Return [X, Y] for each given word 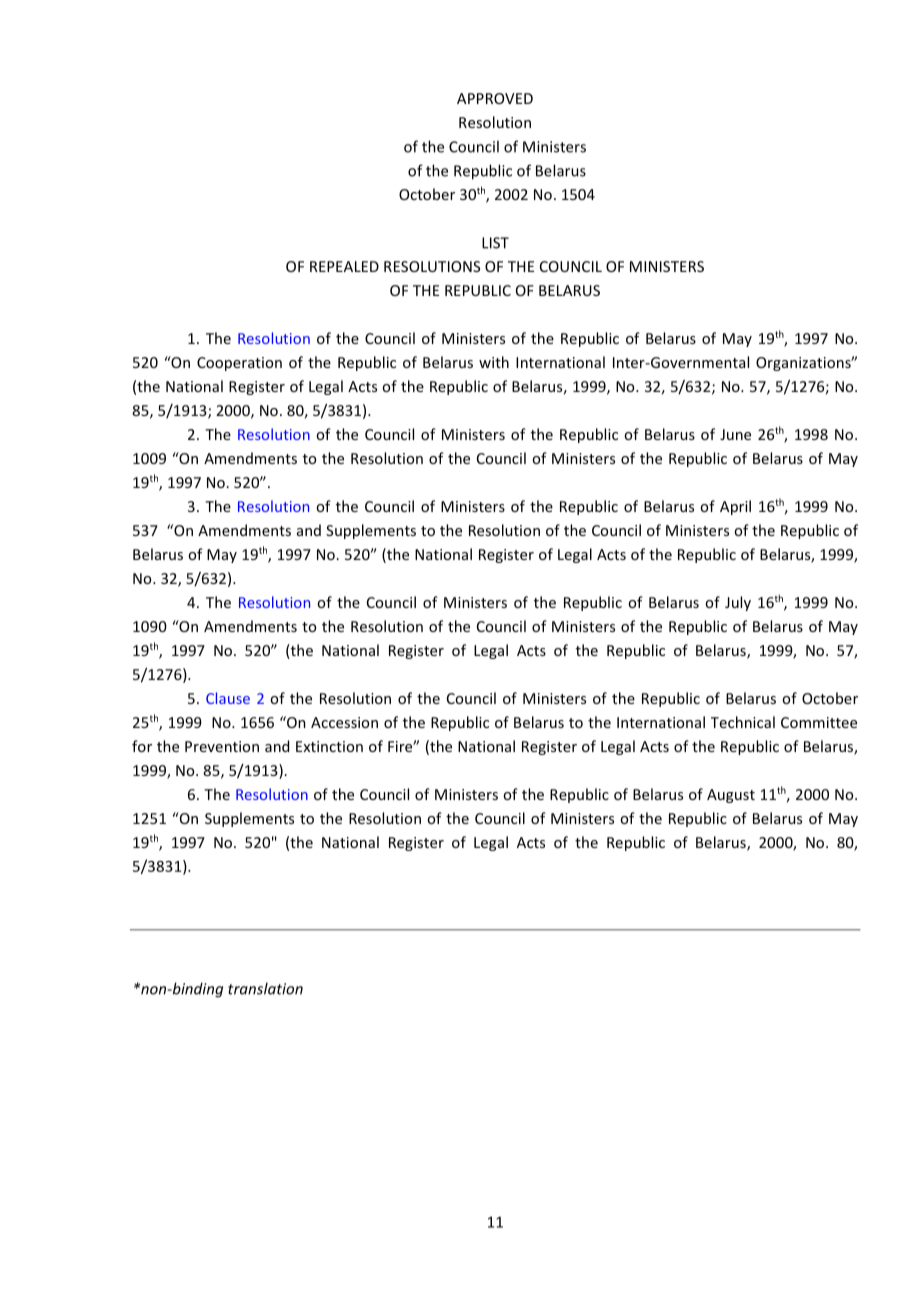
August [731, 796]
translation [265, 988]
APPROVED [495, 98]
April [735, 507]
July [738, 603]
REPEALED [344, 266]
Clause [228, 698]
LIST [495, 243]
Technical [743, 722]
